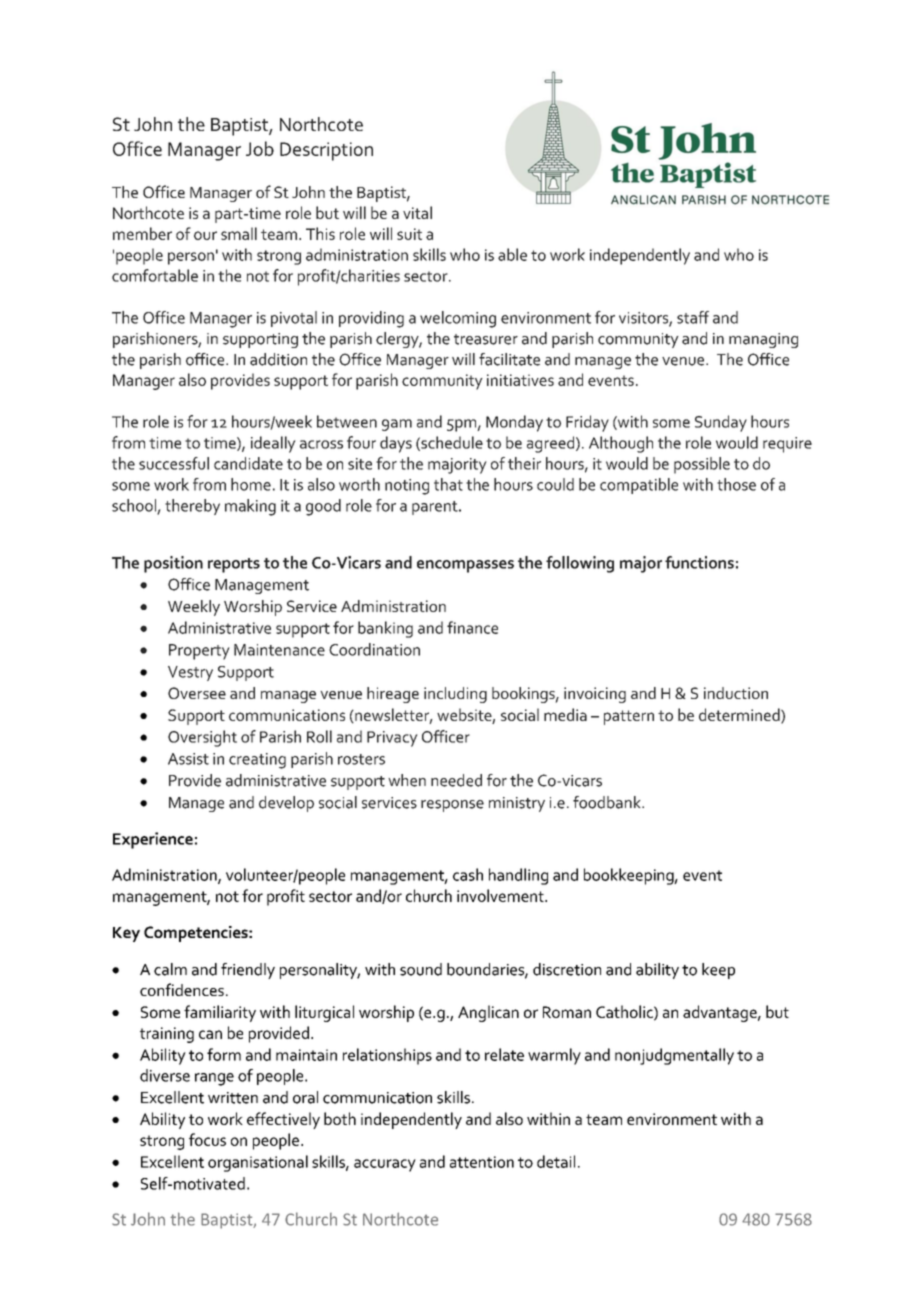 This screenshot has width=924, height=1308. I want to click on that, so click(448, 484).
